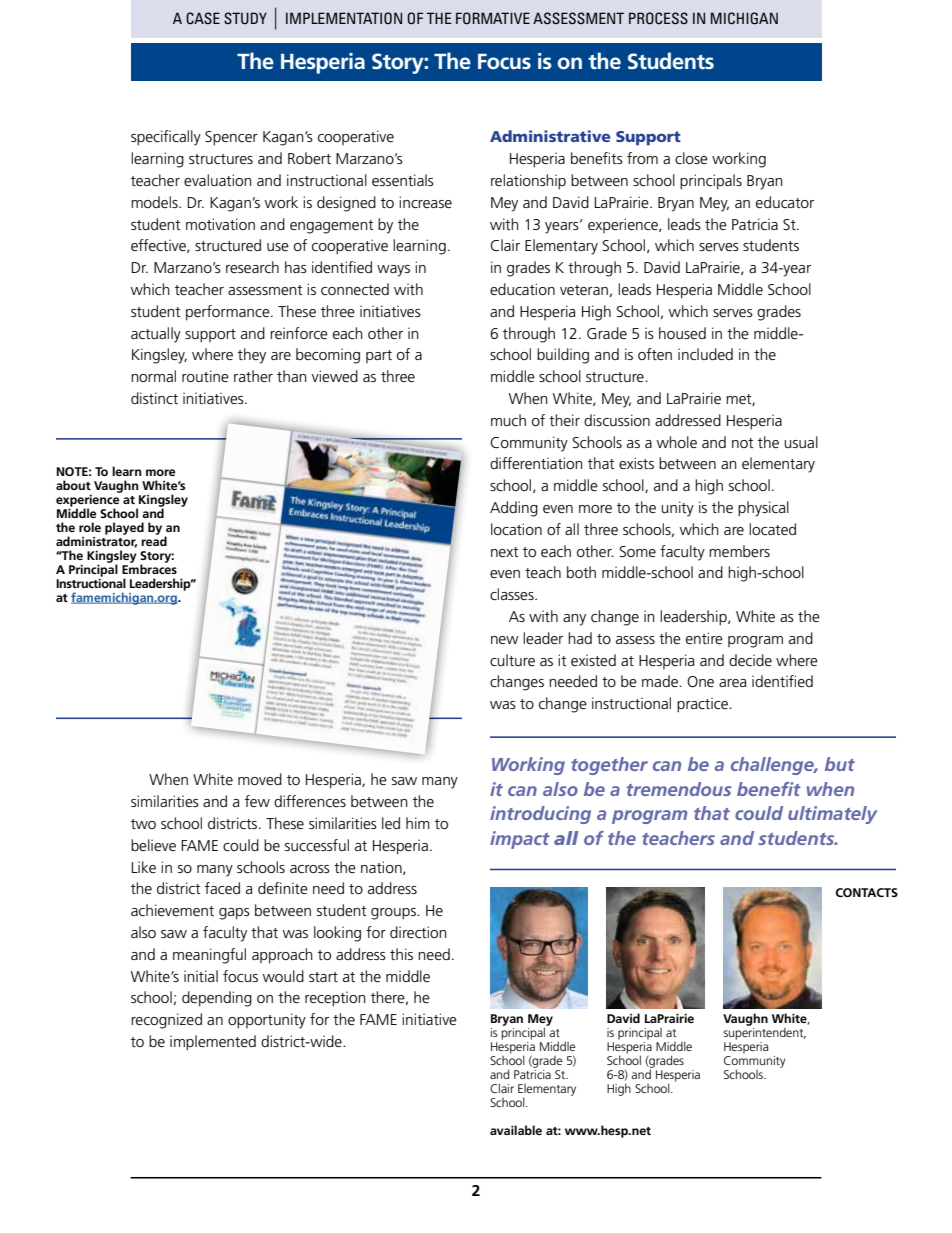  Describe the element at coordinates (213, 1043) in the image. I see `implemented` at that location.
